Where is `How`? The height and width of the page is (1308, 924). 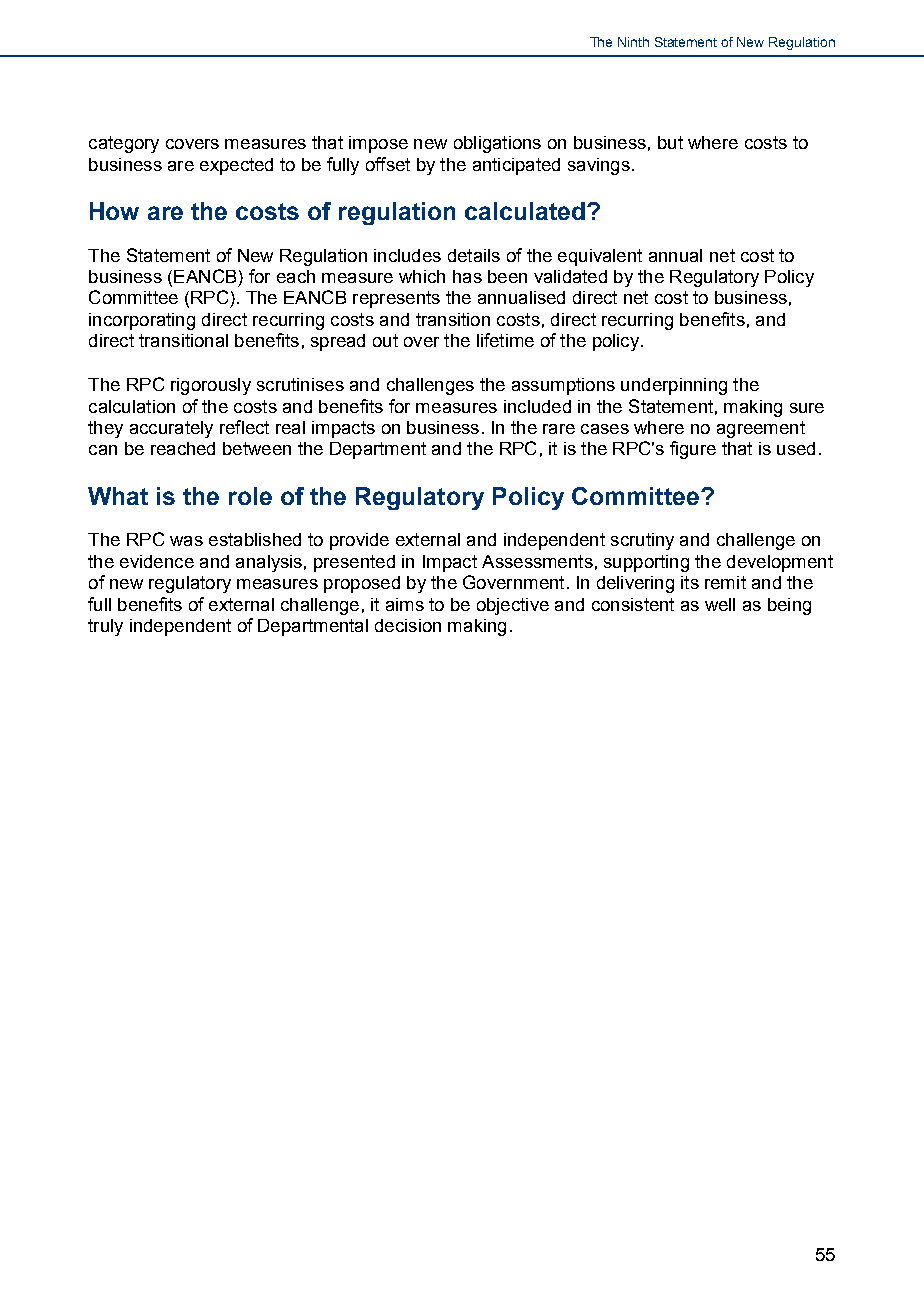
How is located at coordinates (114, 211).
